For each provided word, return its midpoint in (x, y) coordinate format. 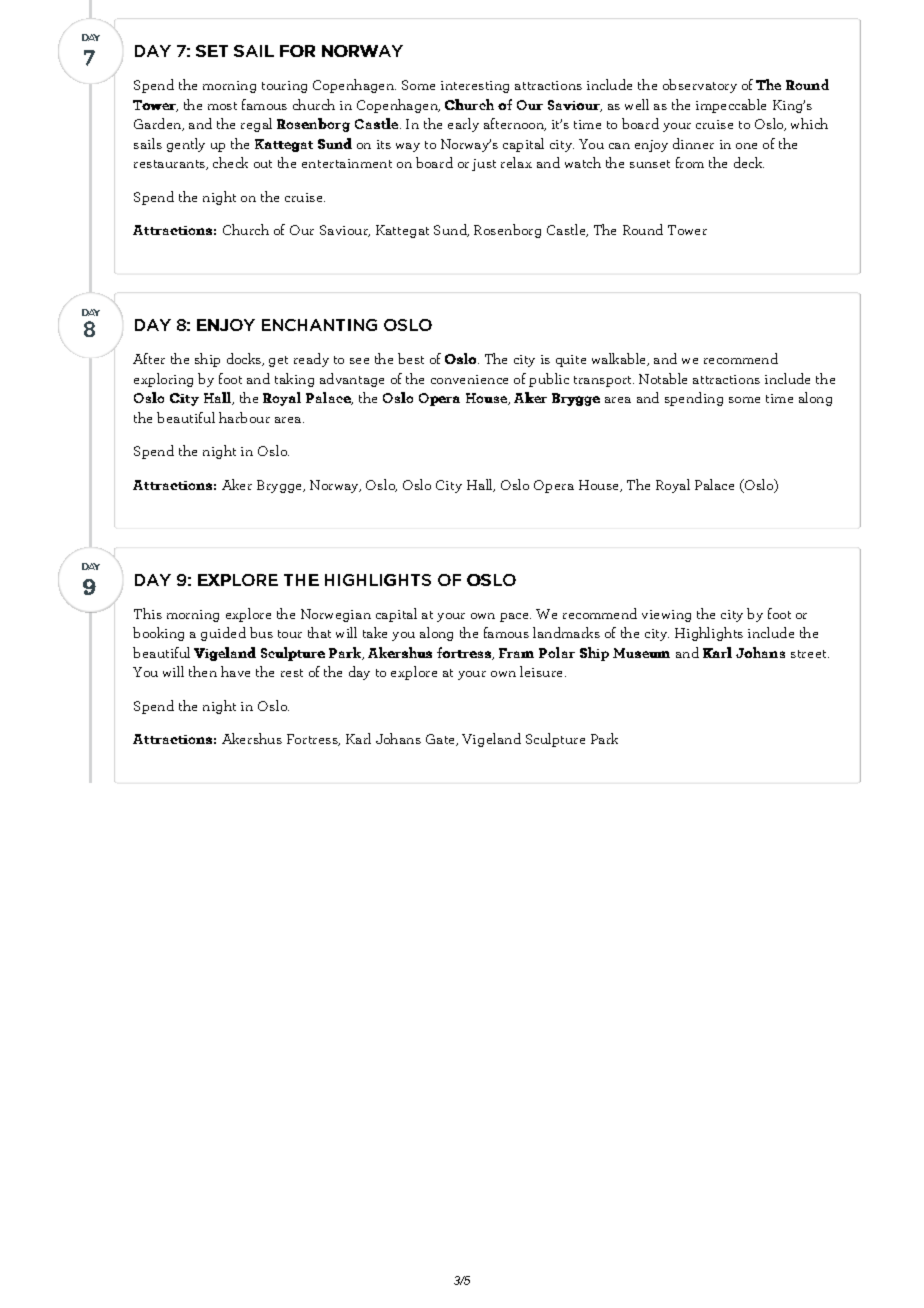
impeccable (731, 106)
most (222, 106)
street (810, 654)
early (463, 125)
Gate (442, 740)
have (235, 671)
